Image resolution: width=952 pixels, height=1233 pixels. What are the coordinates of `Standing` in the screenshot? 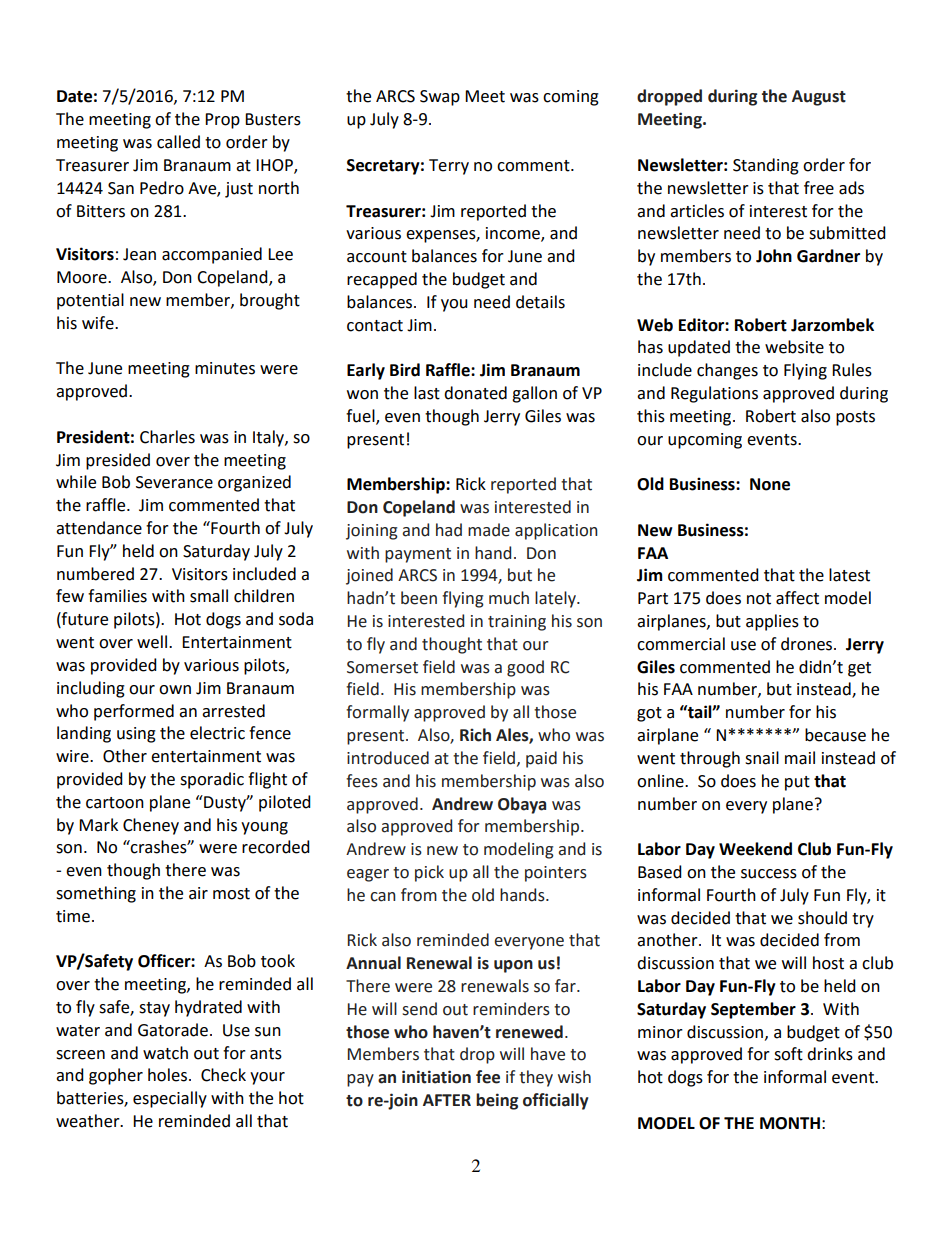 It's located at (766, 166).
